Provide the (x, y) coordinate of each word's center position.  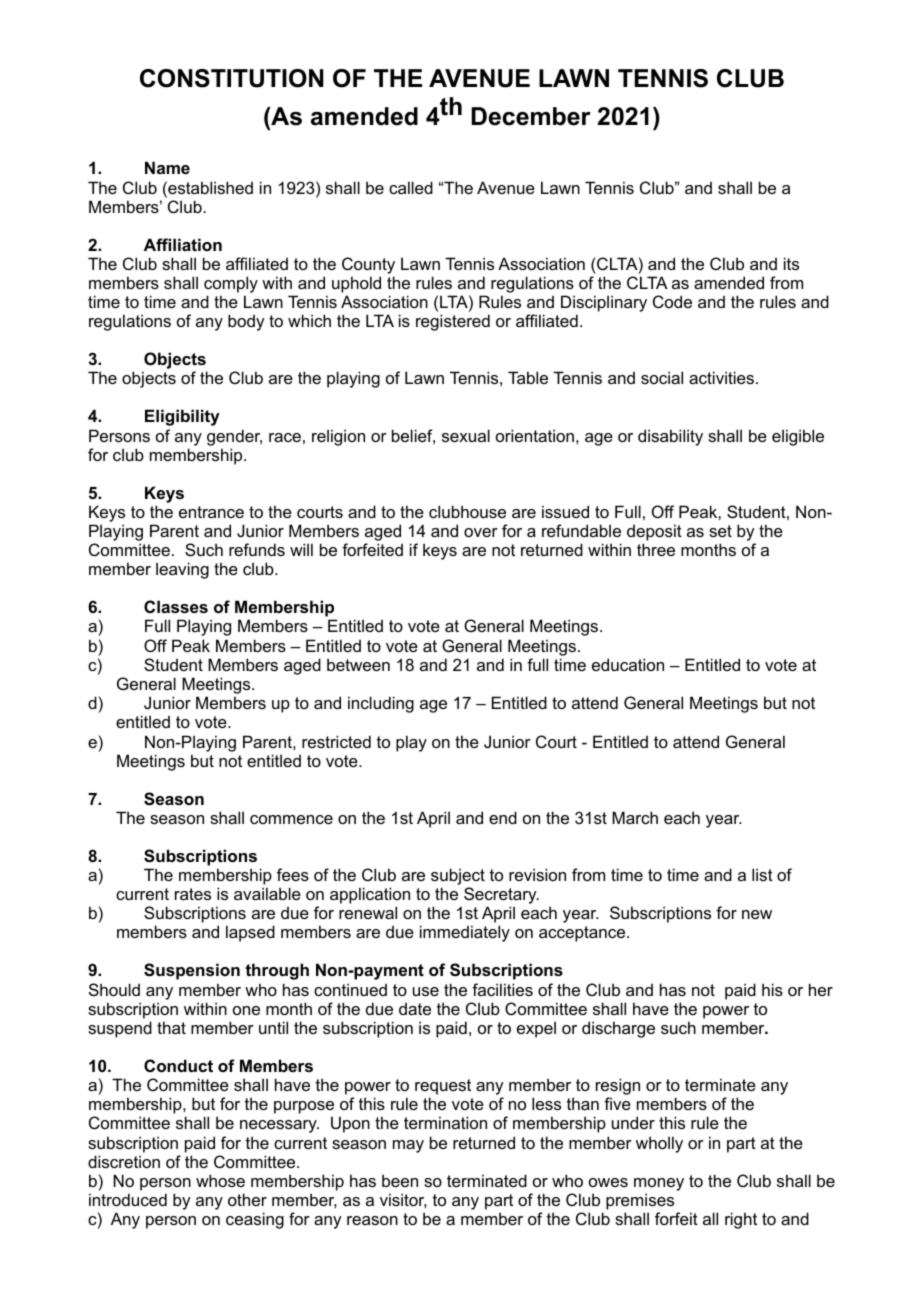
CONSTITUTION (232, 78)
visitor (403, 1200)
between (358, 664)
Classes (176, 606)
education (628, 664)
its (791, 263)
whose (220, 1180)
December (531, 116)
